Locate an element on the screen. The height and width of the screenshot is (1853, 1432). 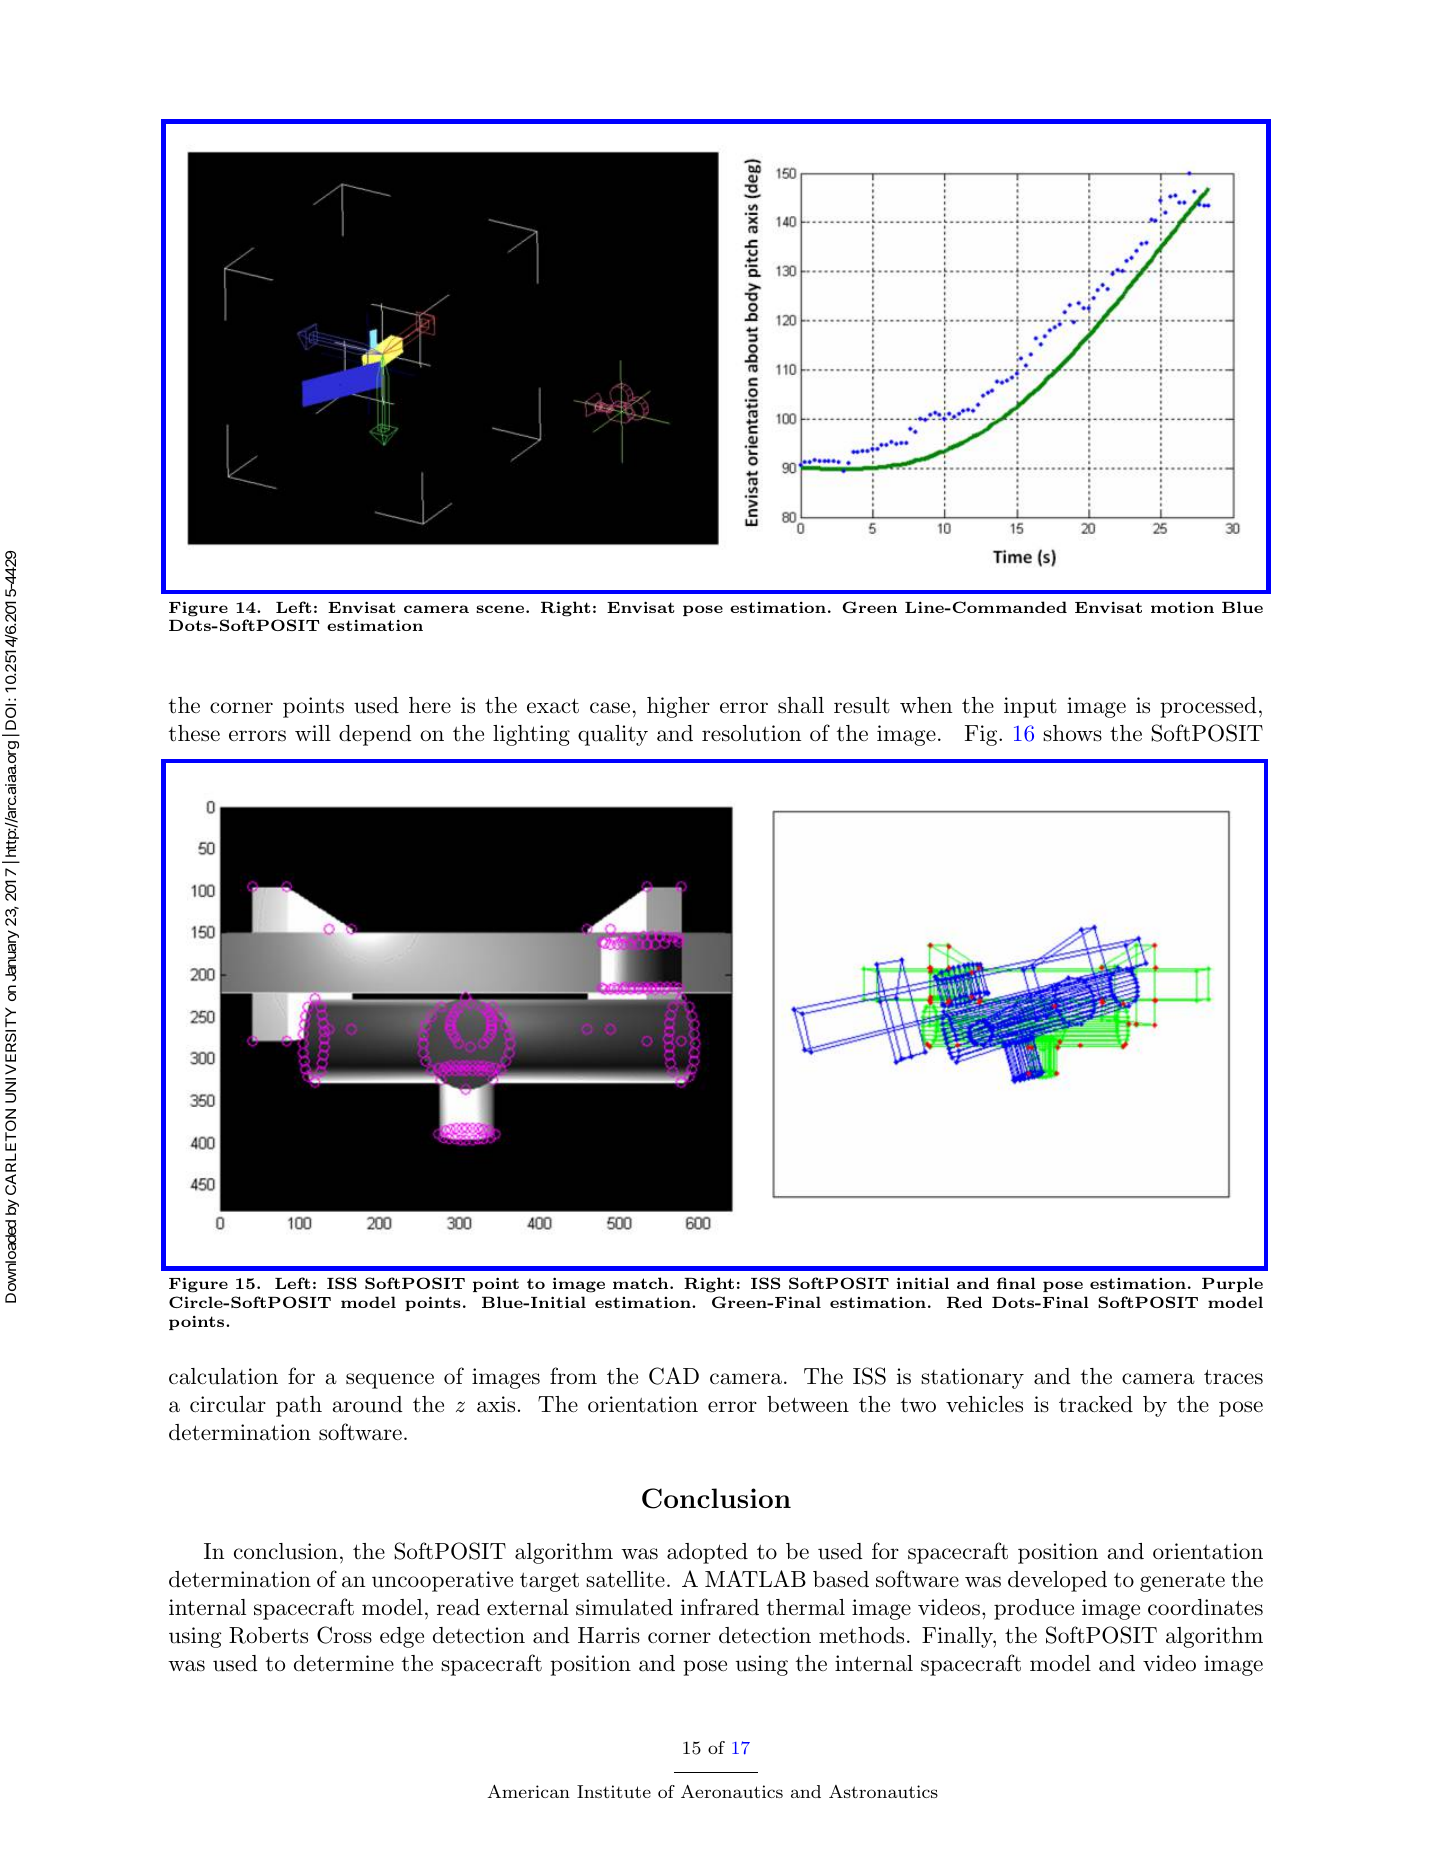
higher is located at coordinates (678, 707).
